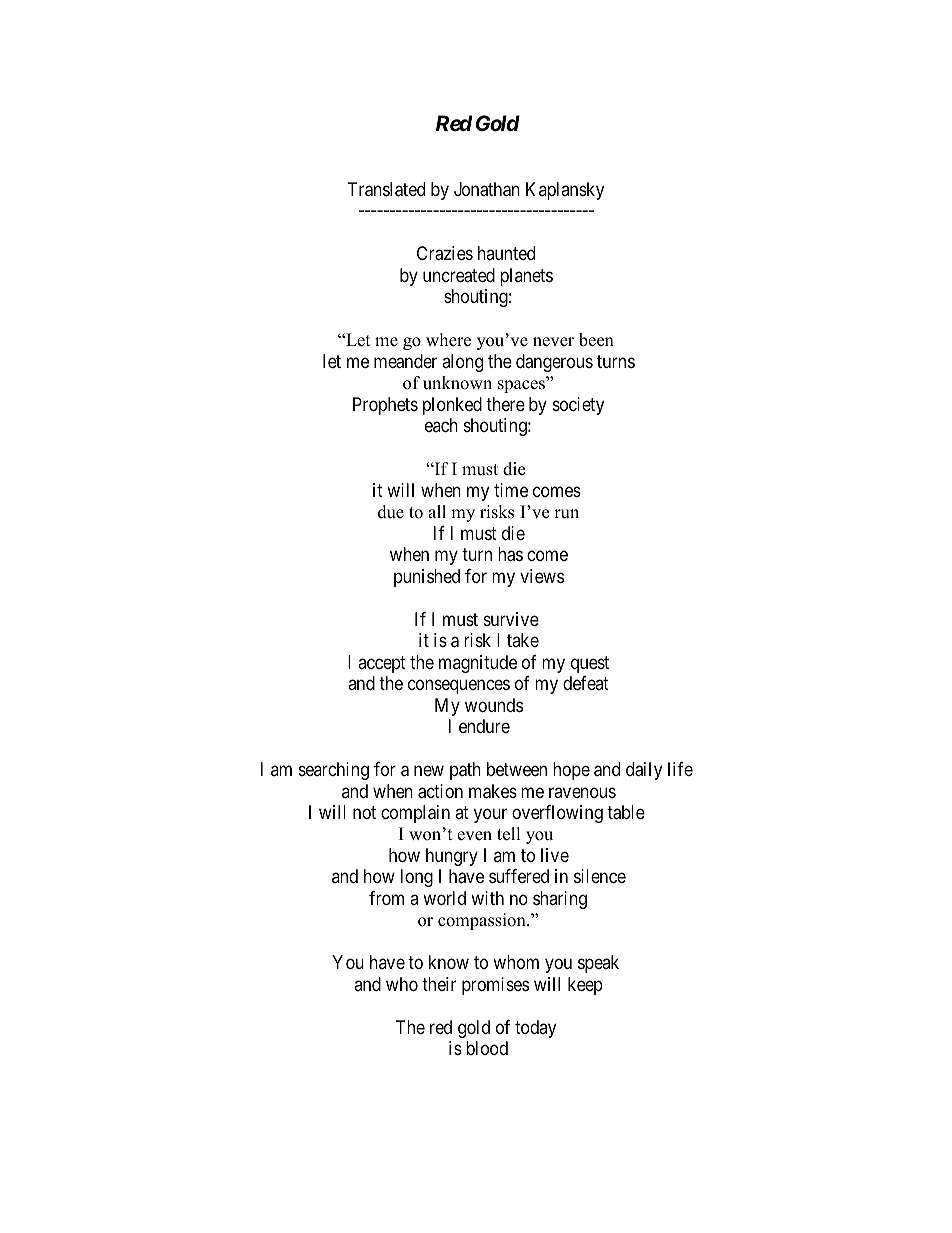  What do you see at coordinates (590, 664) in the page?
I see `quest` at bounding box center [590, 664].
